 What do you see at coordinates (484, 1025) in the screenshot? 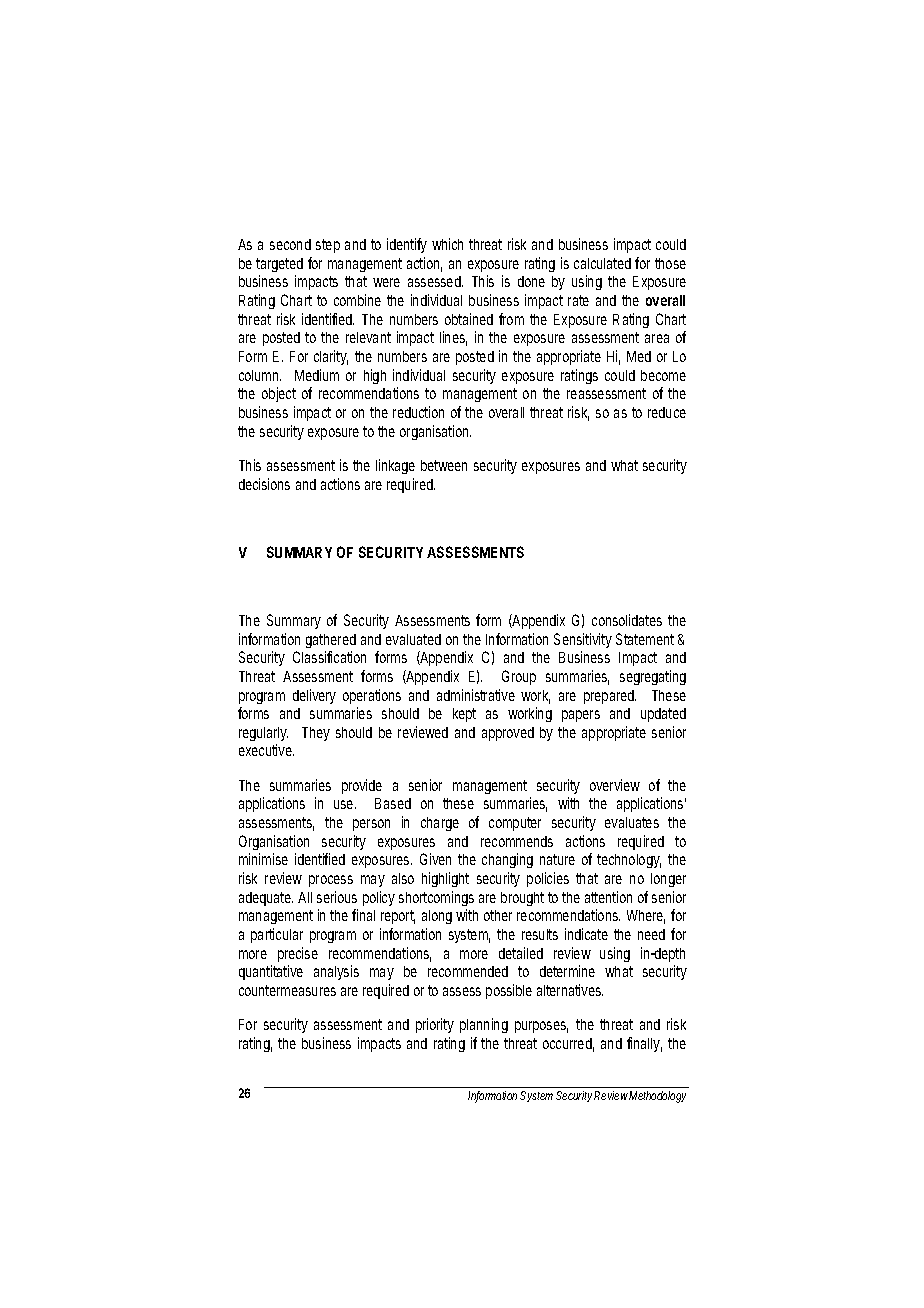
I see `planning` at bounding box center [484, 1025].
